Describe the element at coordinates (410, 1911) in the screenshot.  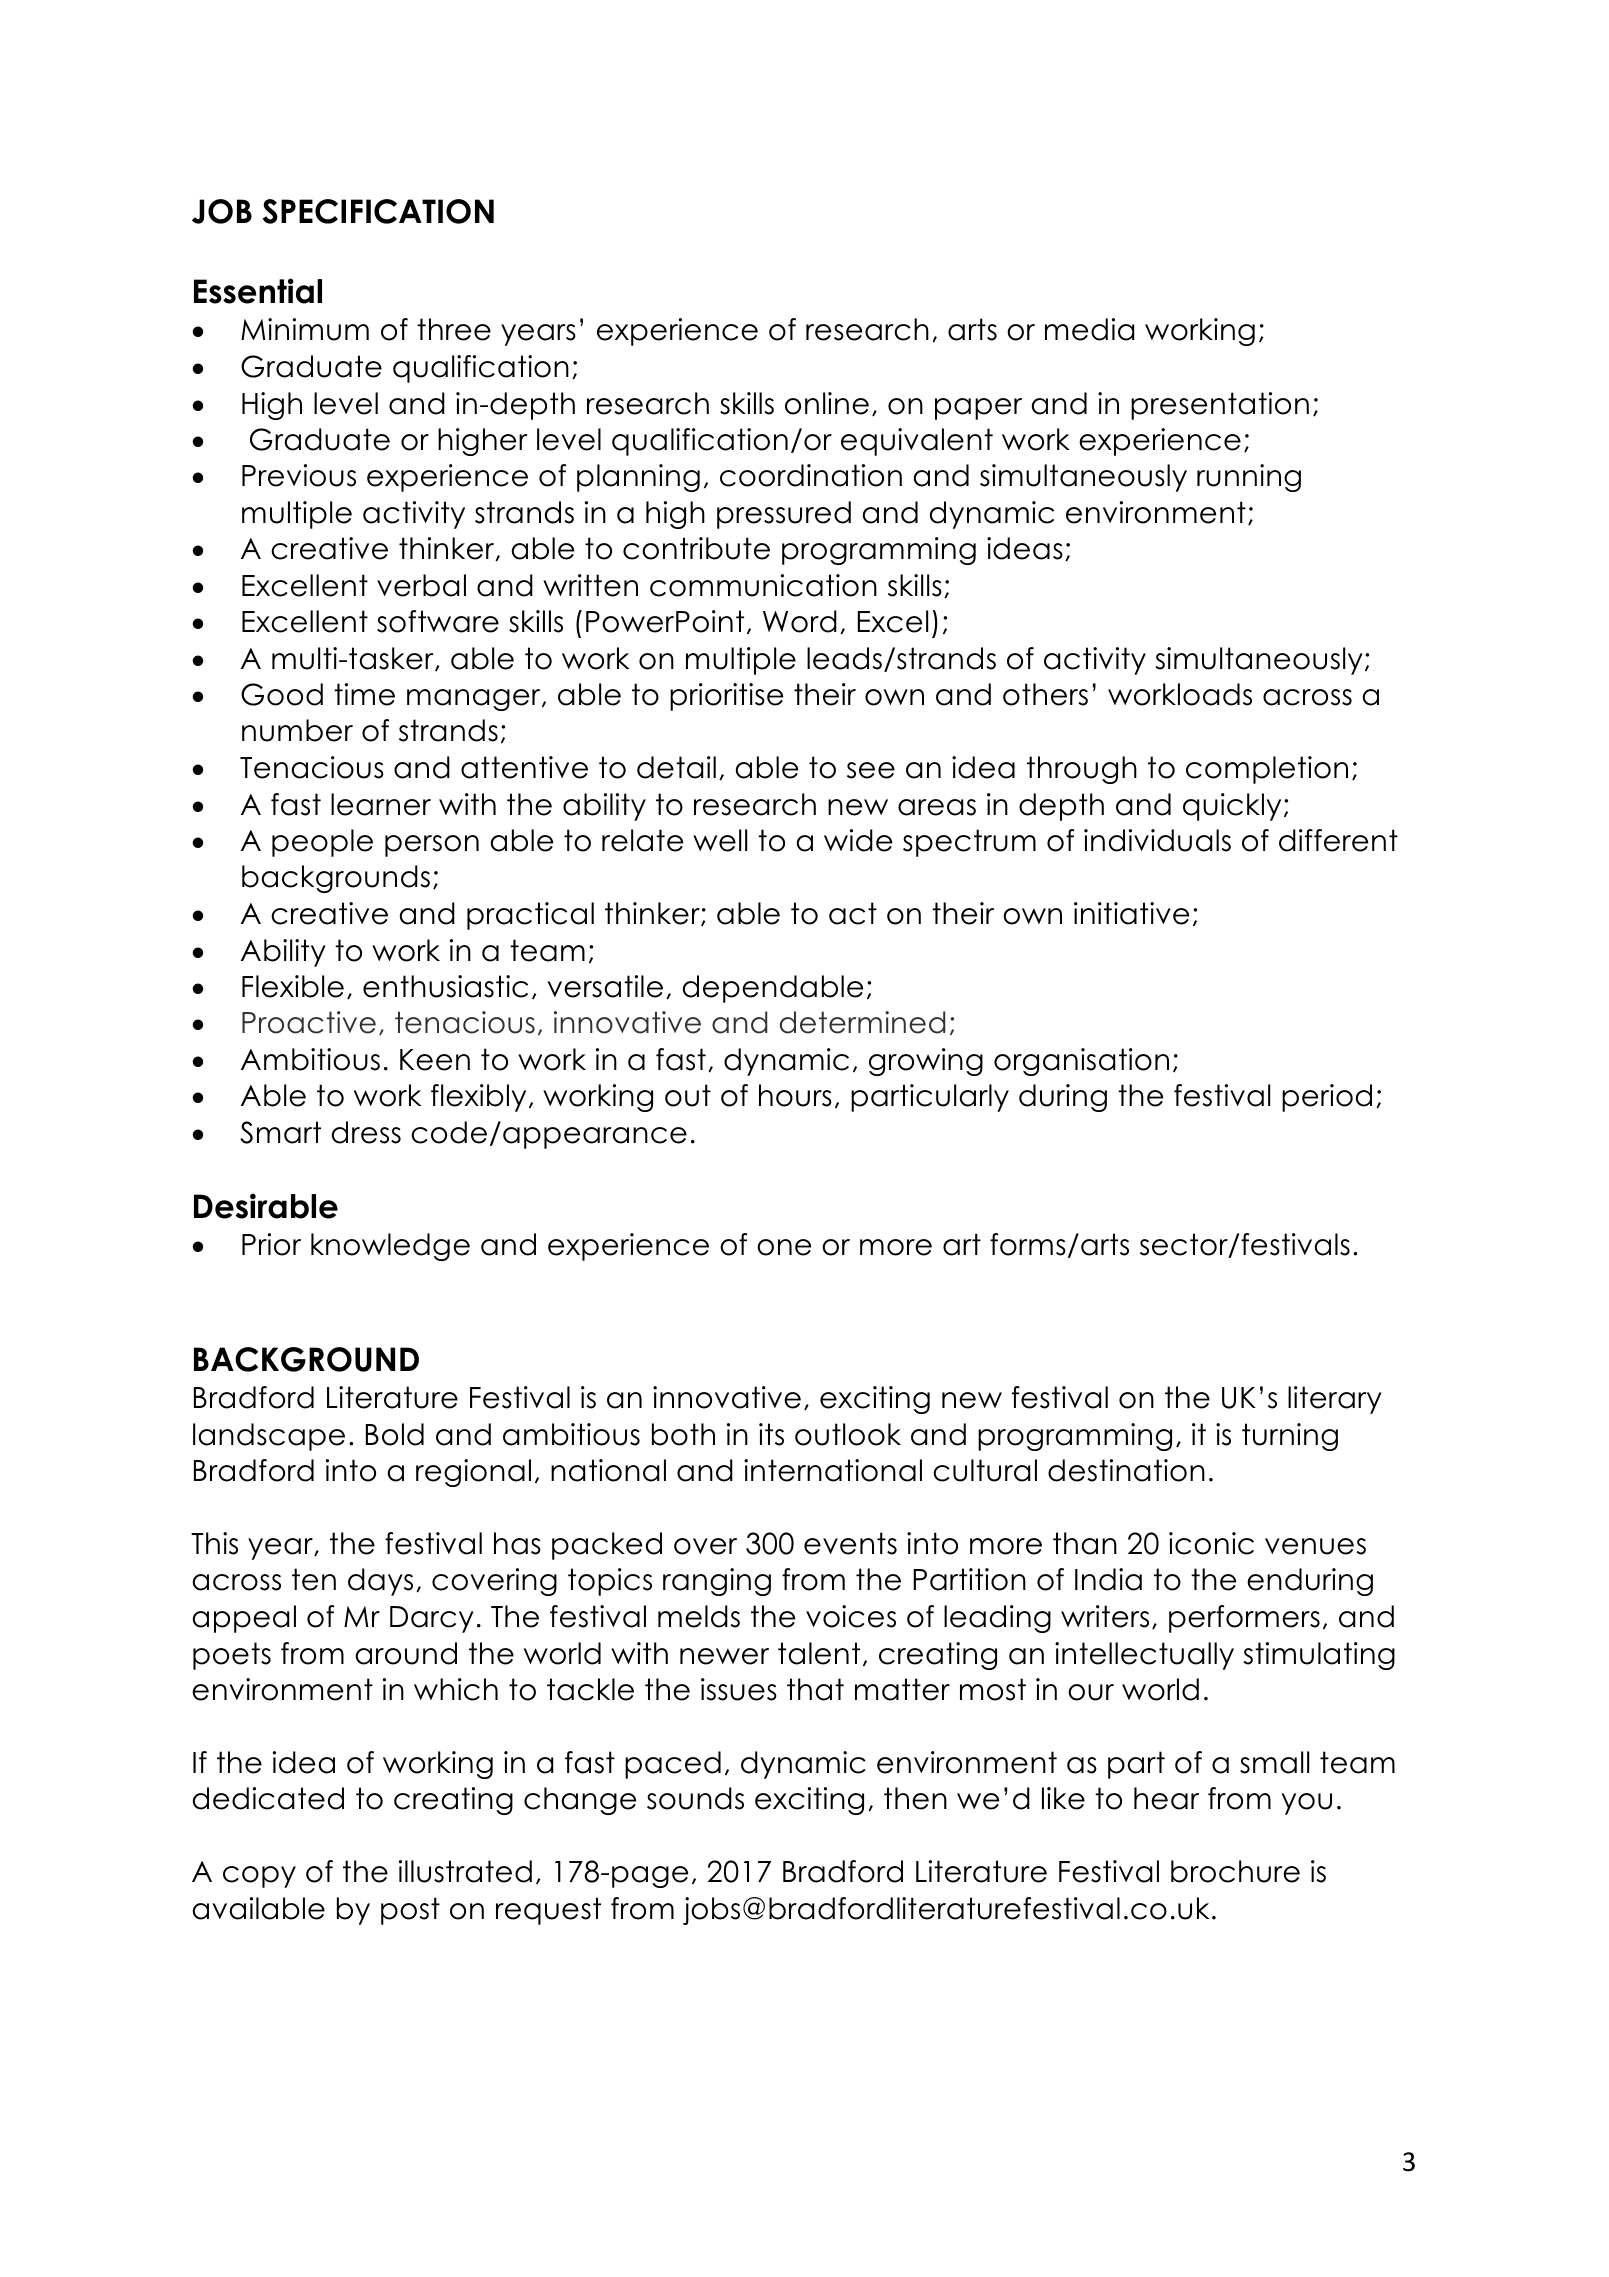
I see `post` at that location.
